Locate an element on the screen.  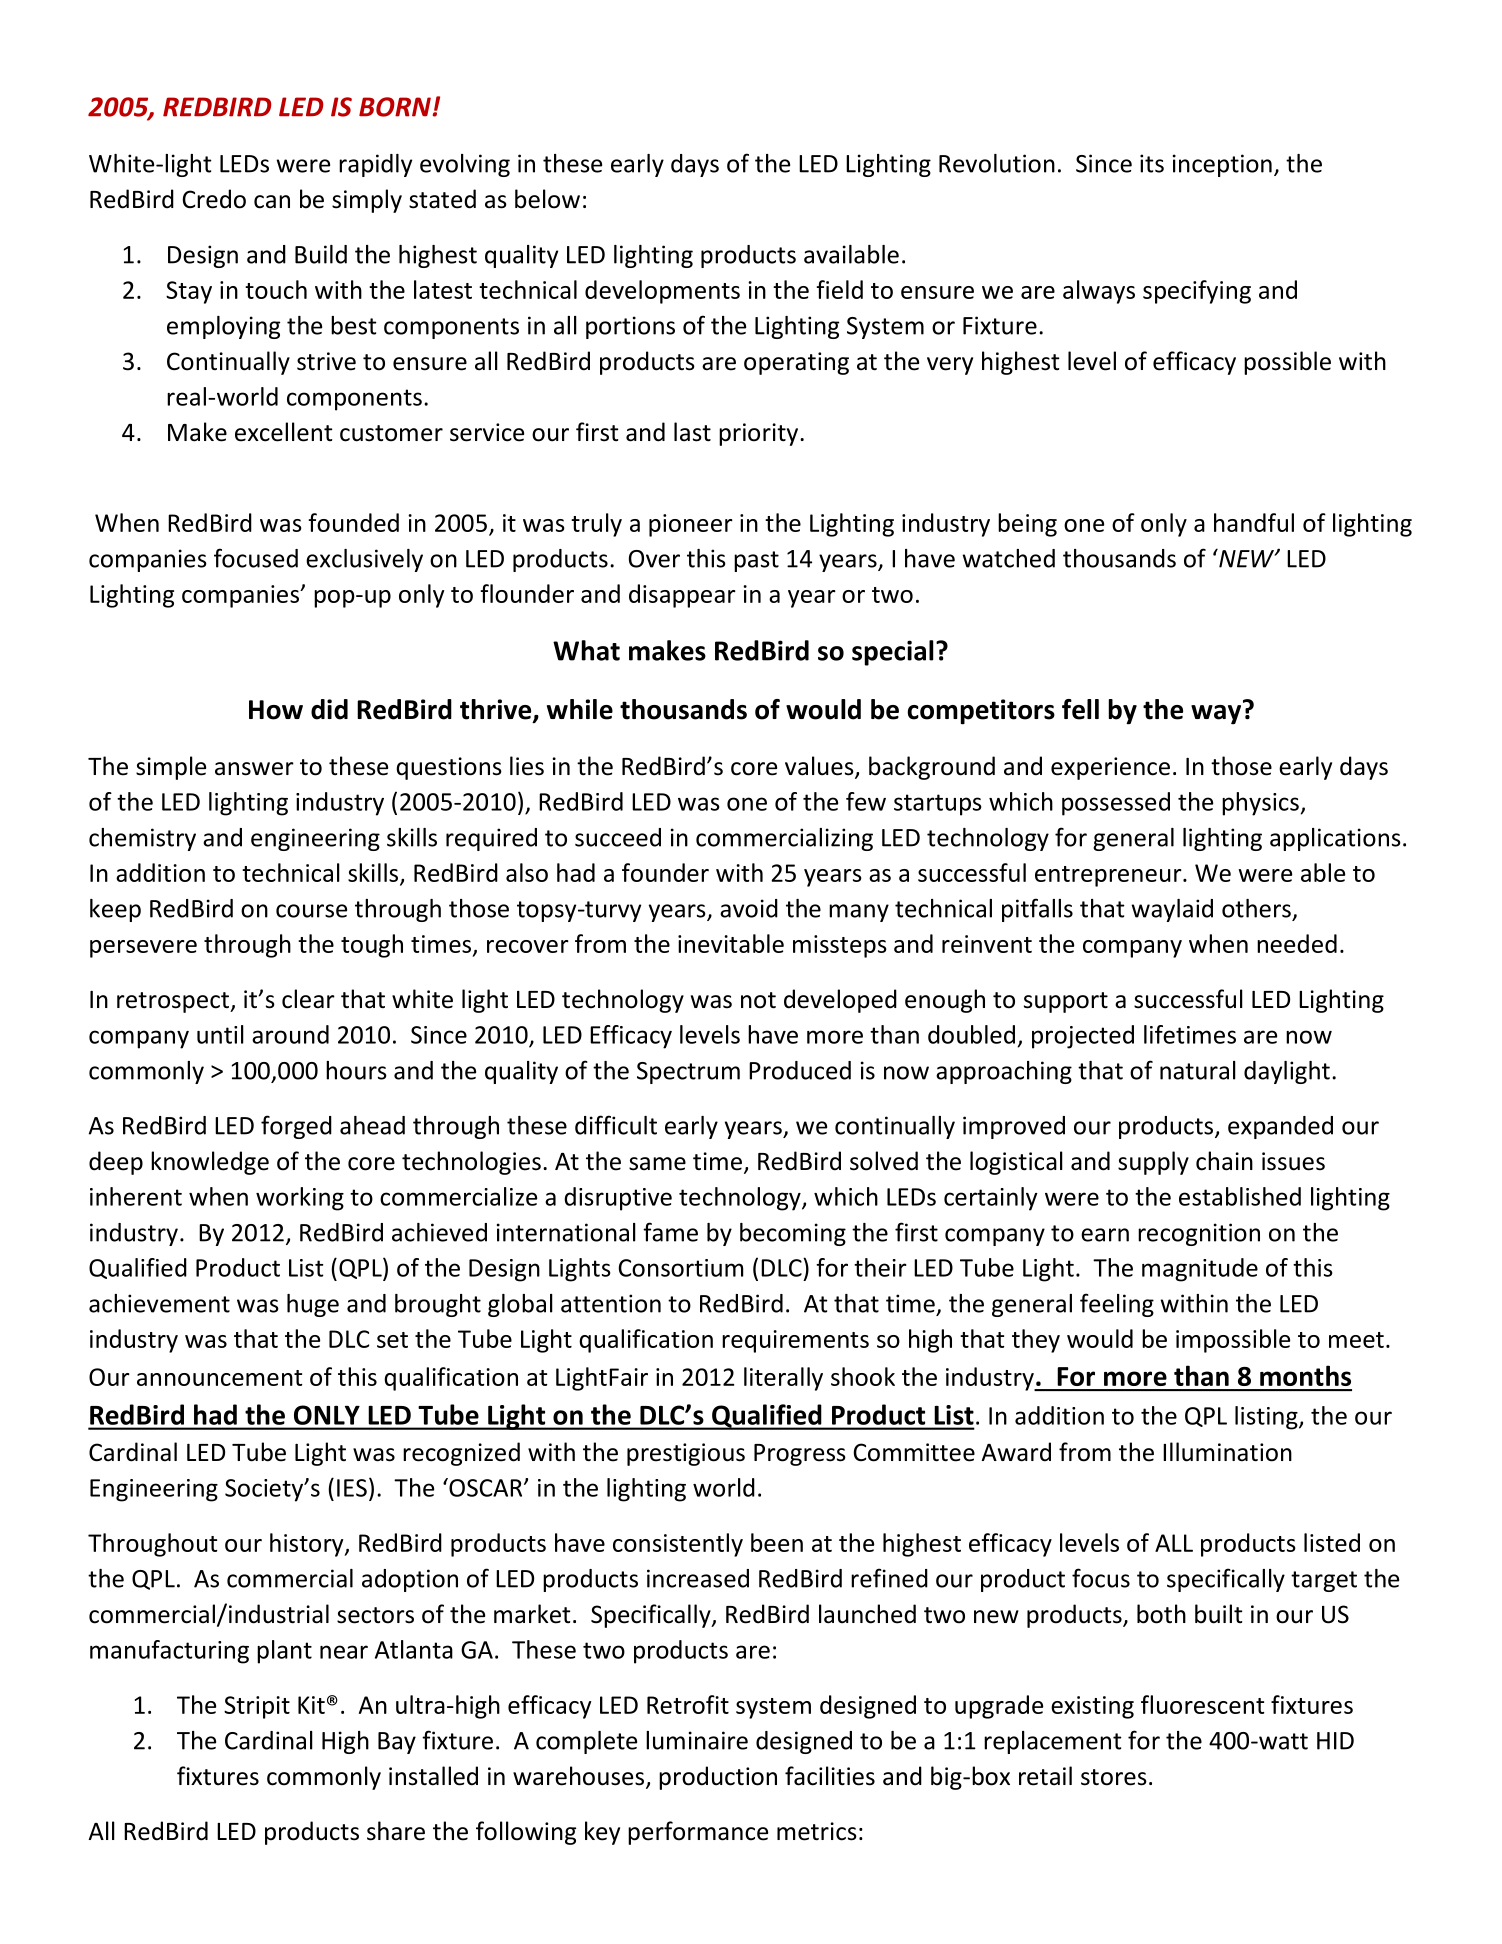
below is located at coordinates (547, 199).
